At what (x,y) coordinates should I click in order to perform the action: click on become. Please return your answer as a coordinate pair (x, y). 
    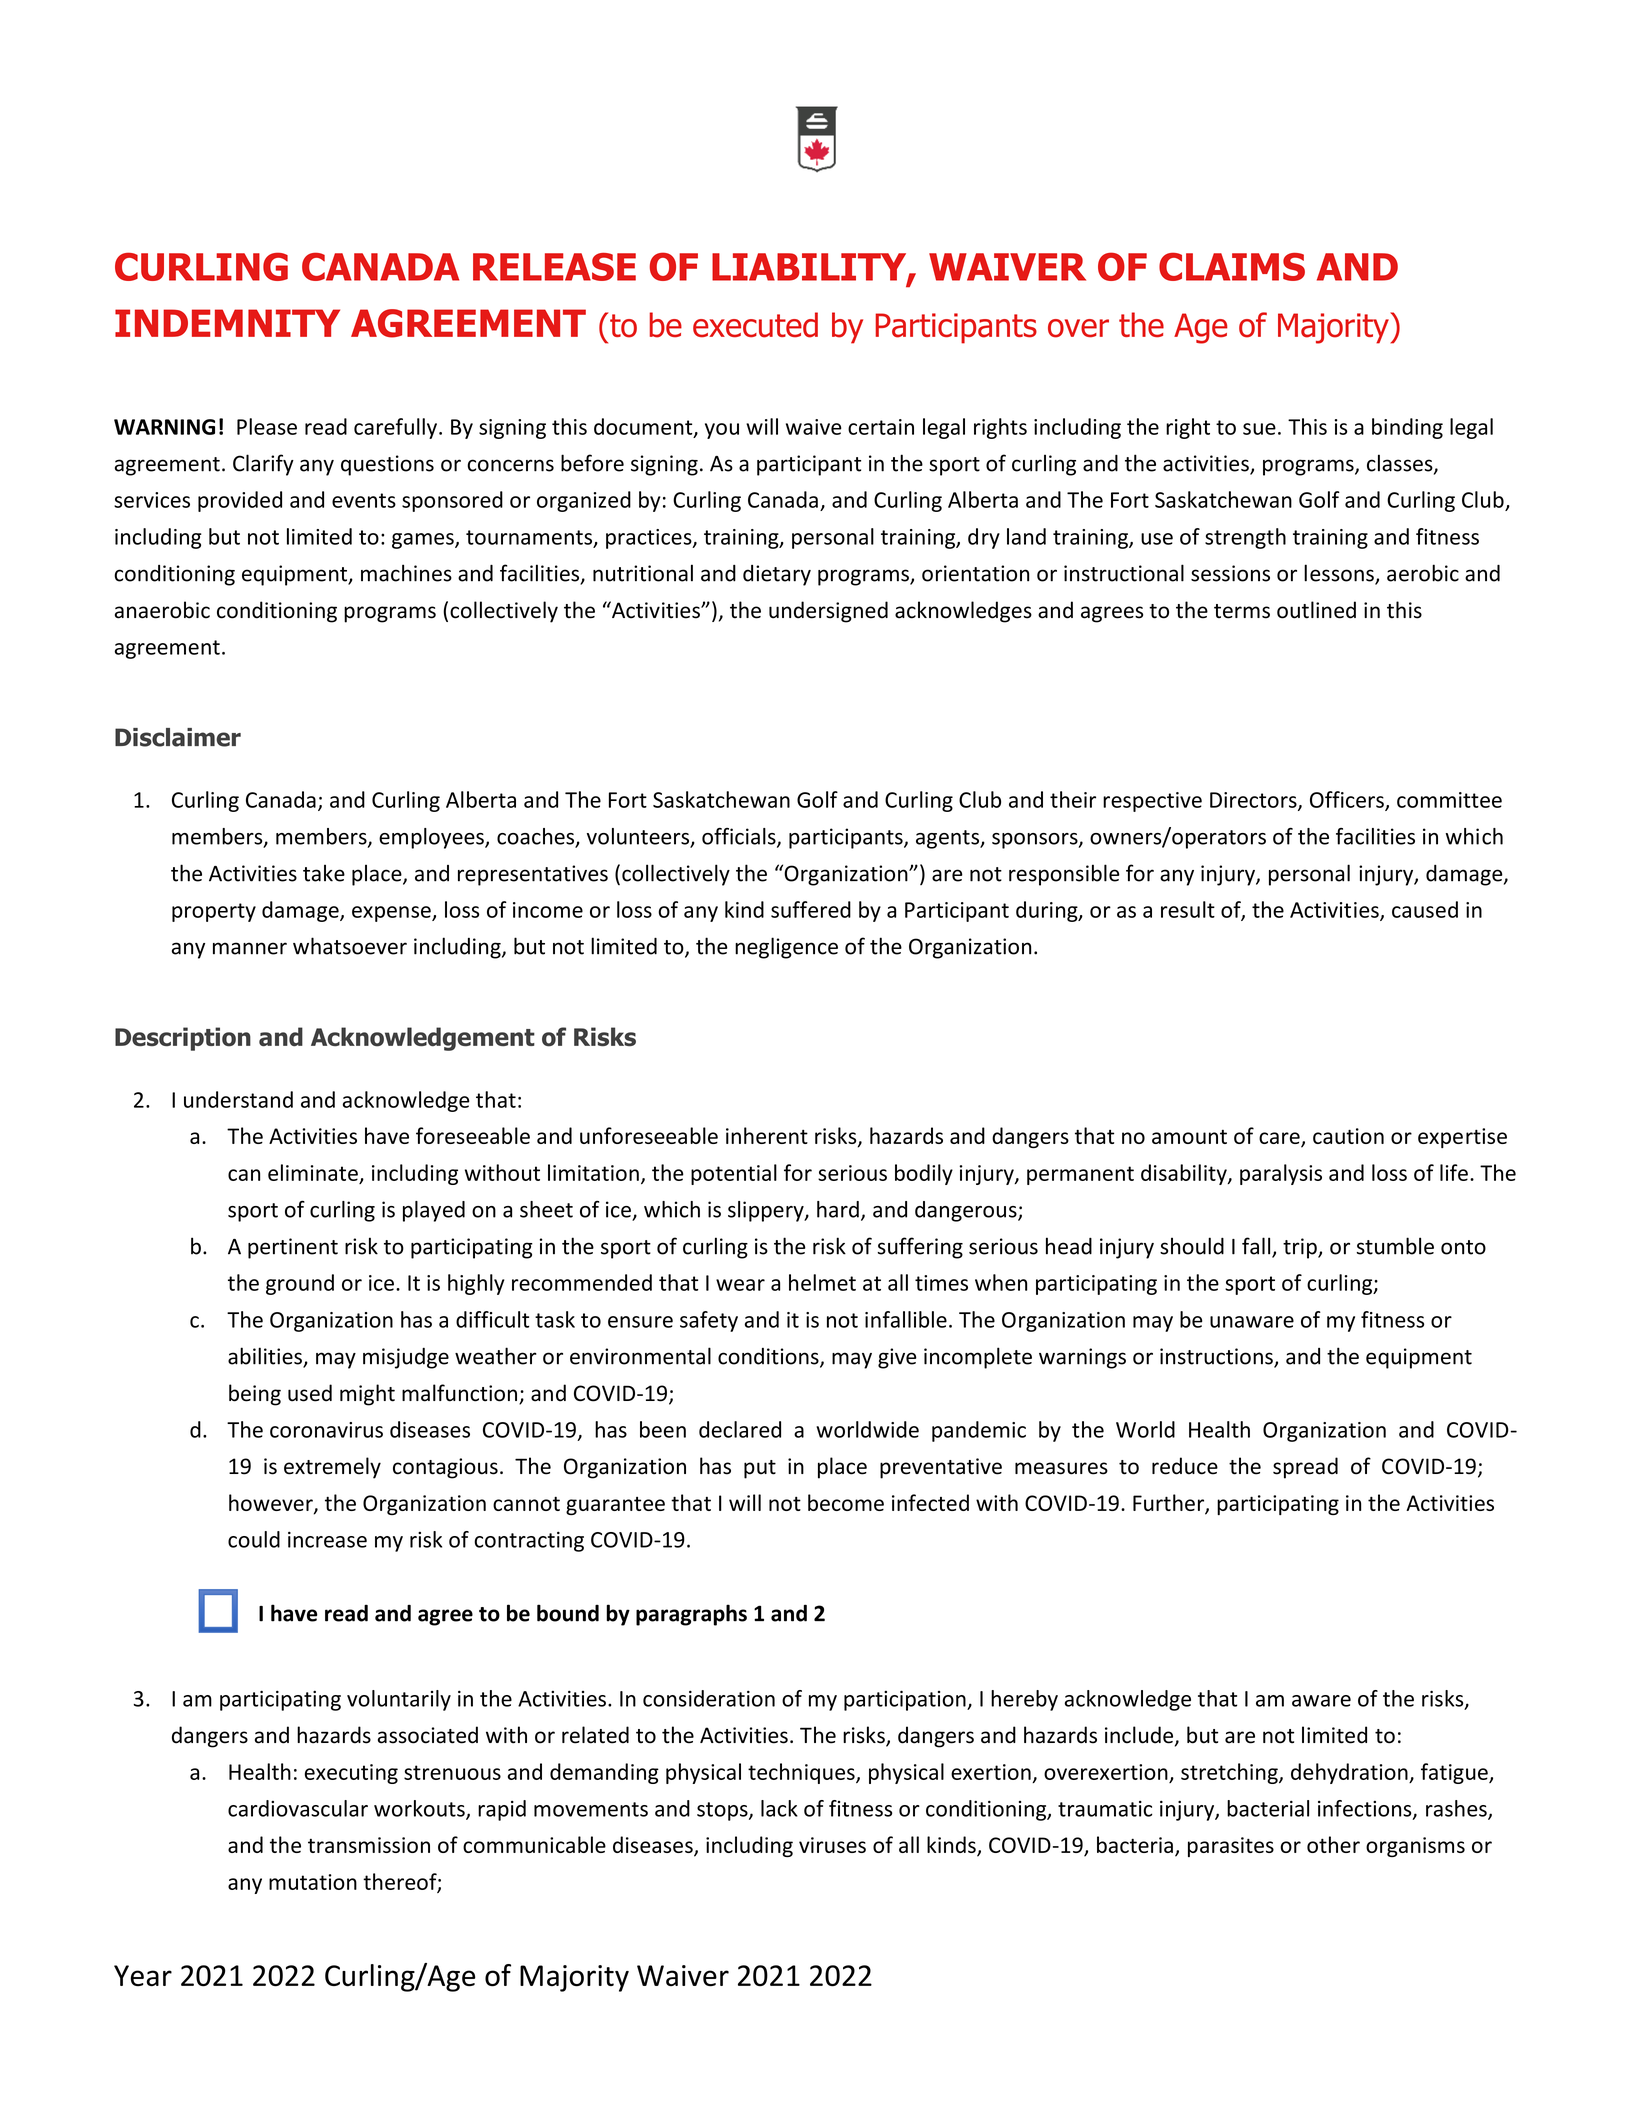
    Looking at the image, I should click on (846, 1502).
